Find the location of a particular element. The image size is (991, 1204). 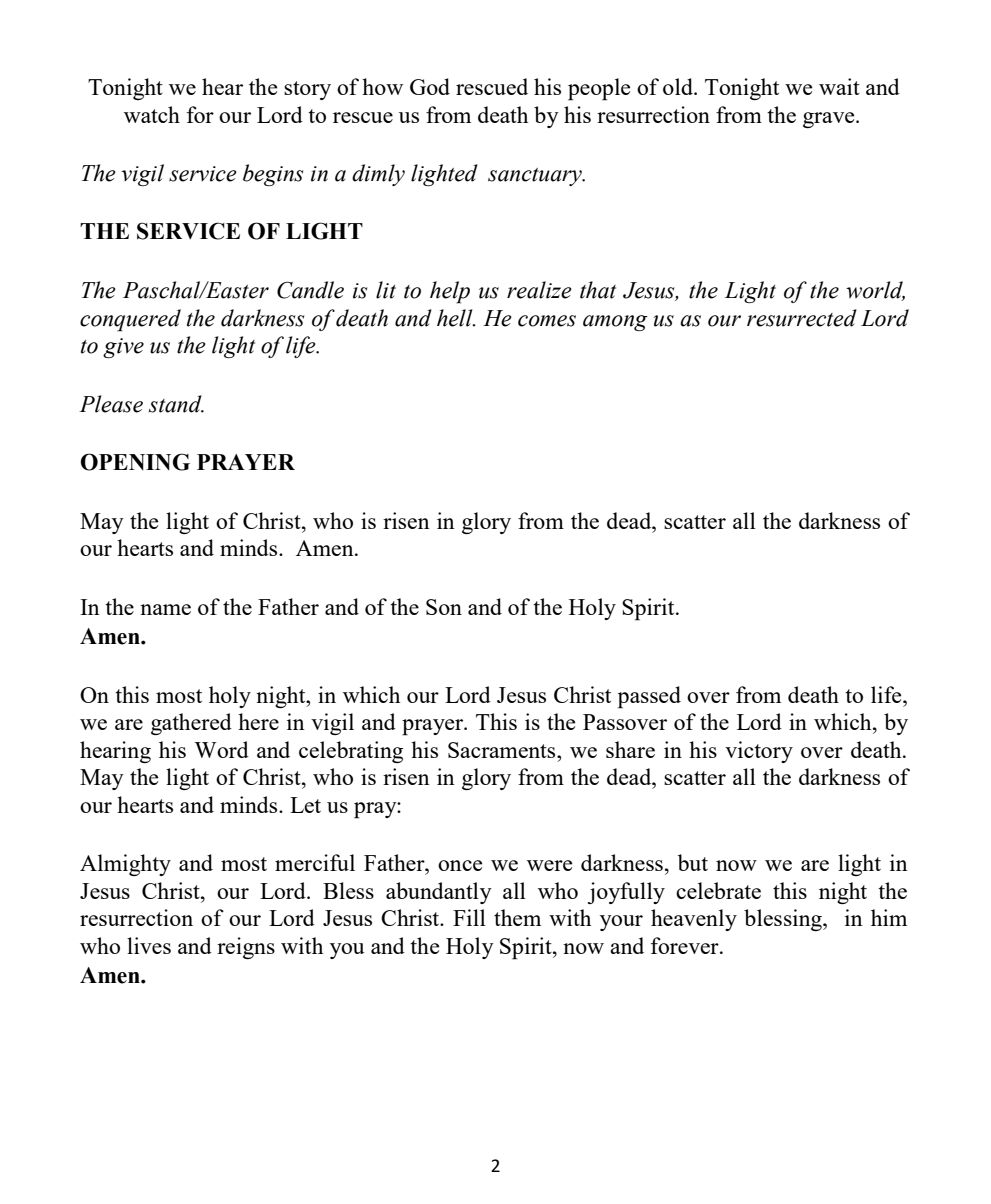

stand is located at coordinates (176, 404).
